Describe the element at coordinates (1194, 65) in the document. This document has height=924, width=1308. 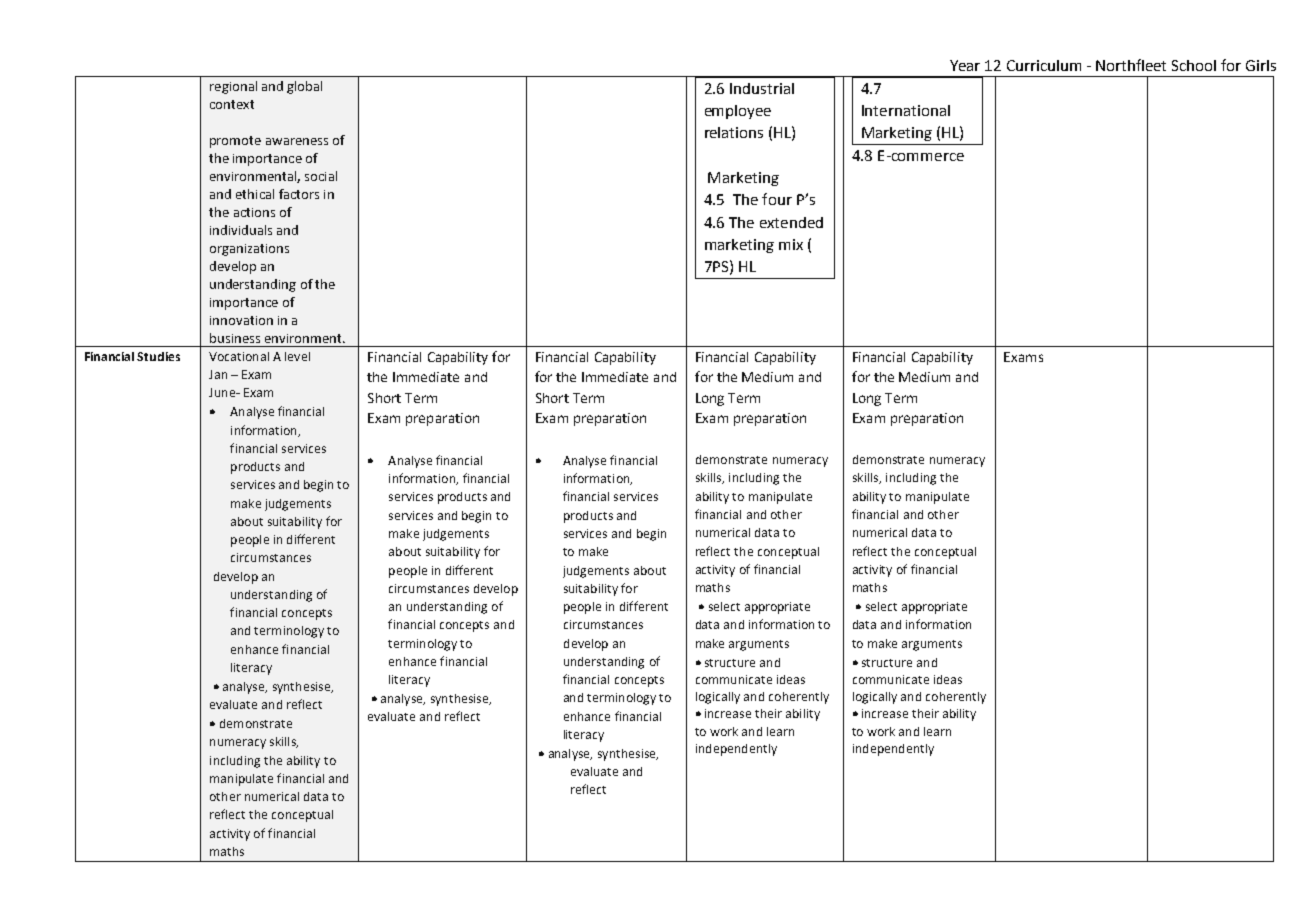
I see `School` at that location.
